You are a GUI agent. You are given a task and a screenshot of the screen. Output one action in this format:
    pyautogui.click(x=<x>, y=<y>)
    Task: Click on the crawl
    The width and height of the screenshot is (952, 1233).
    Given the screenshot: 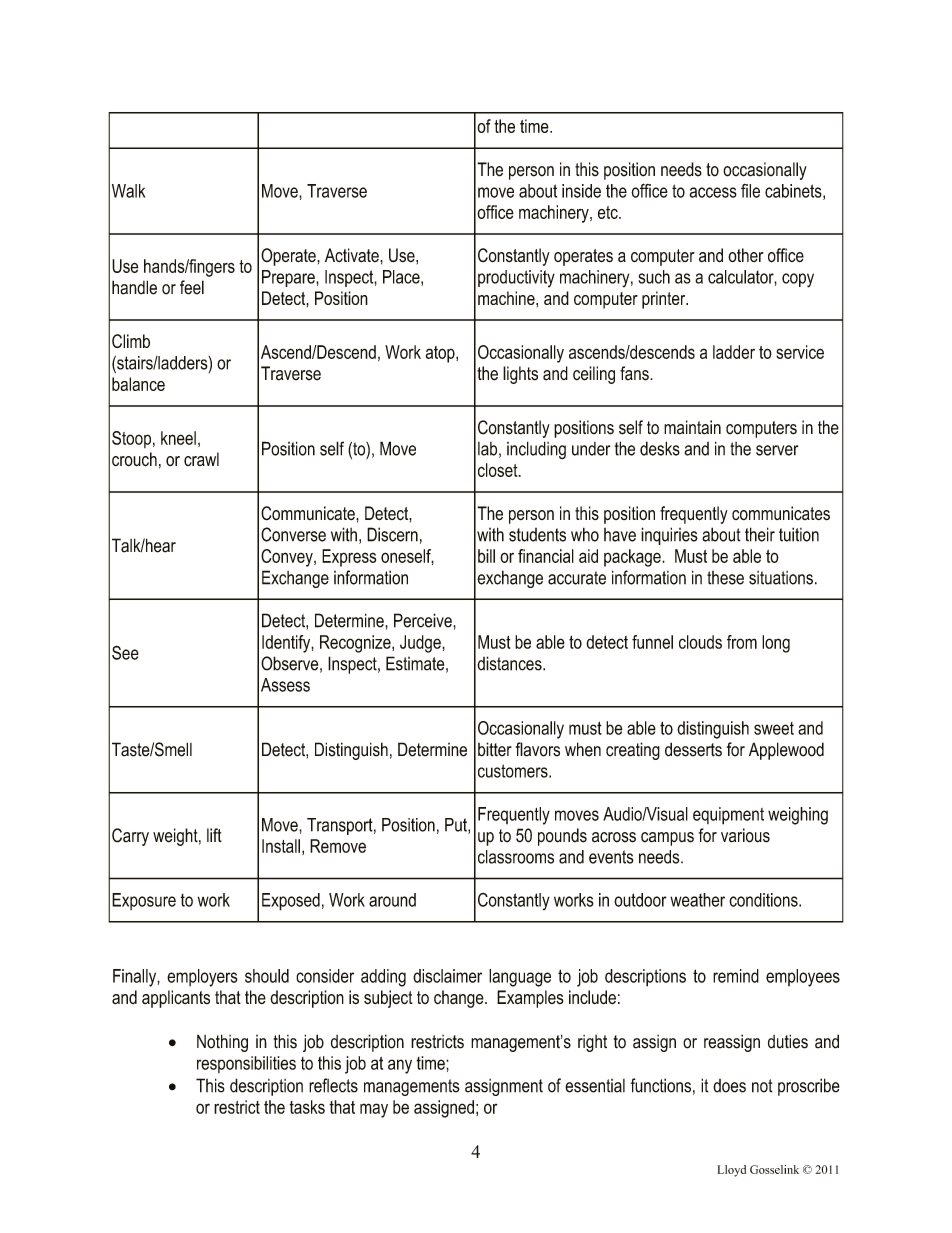 What is the action you would take?
    pyautogui.click(x=201, y=459)
